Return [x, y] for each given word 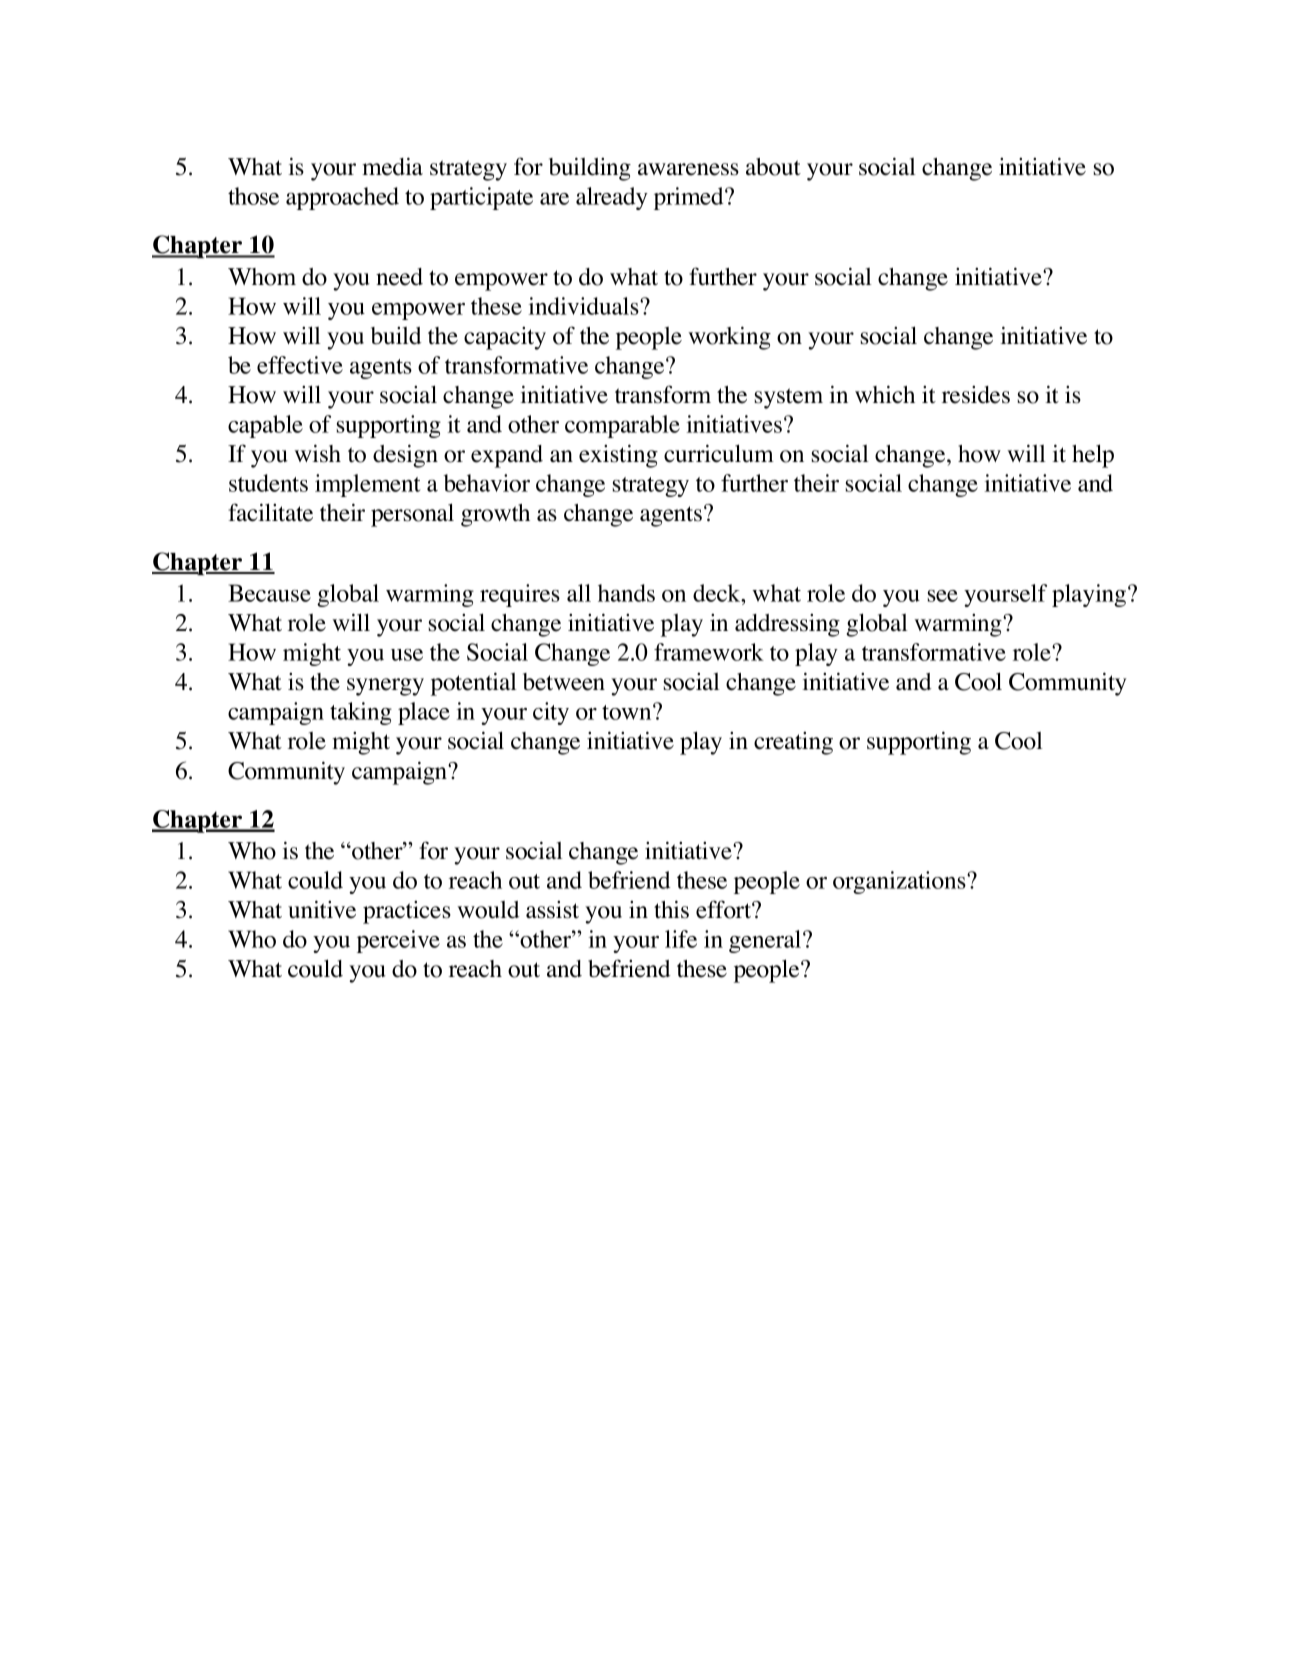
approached [342, 198]
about [773, 167]
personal [412, 515]
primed [690, 198]
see [943, 596]
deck [718, 593]
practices [407, 912]
